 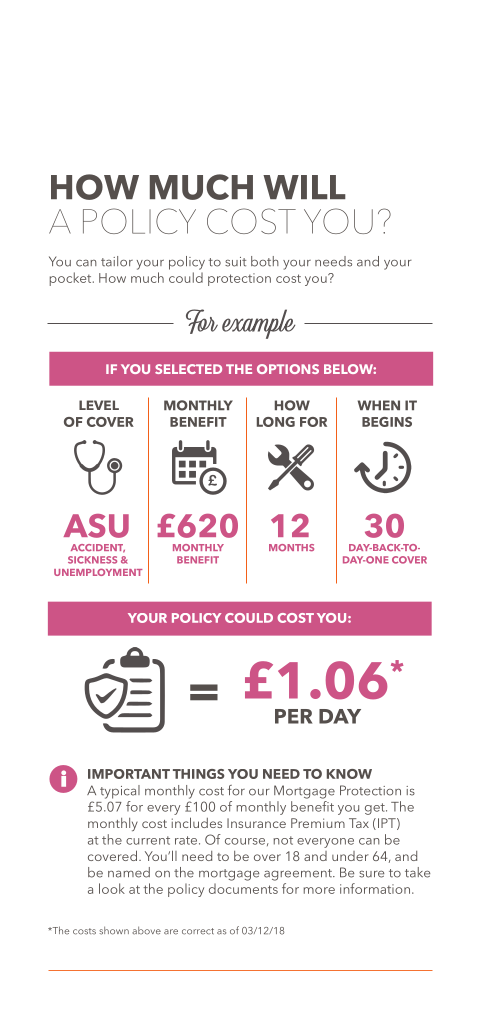 I want to click on ACCIDENT, so click(x=98, y=548).
